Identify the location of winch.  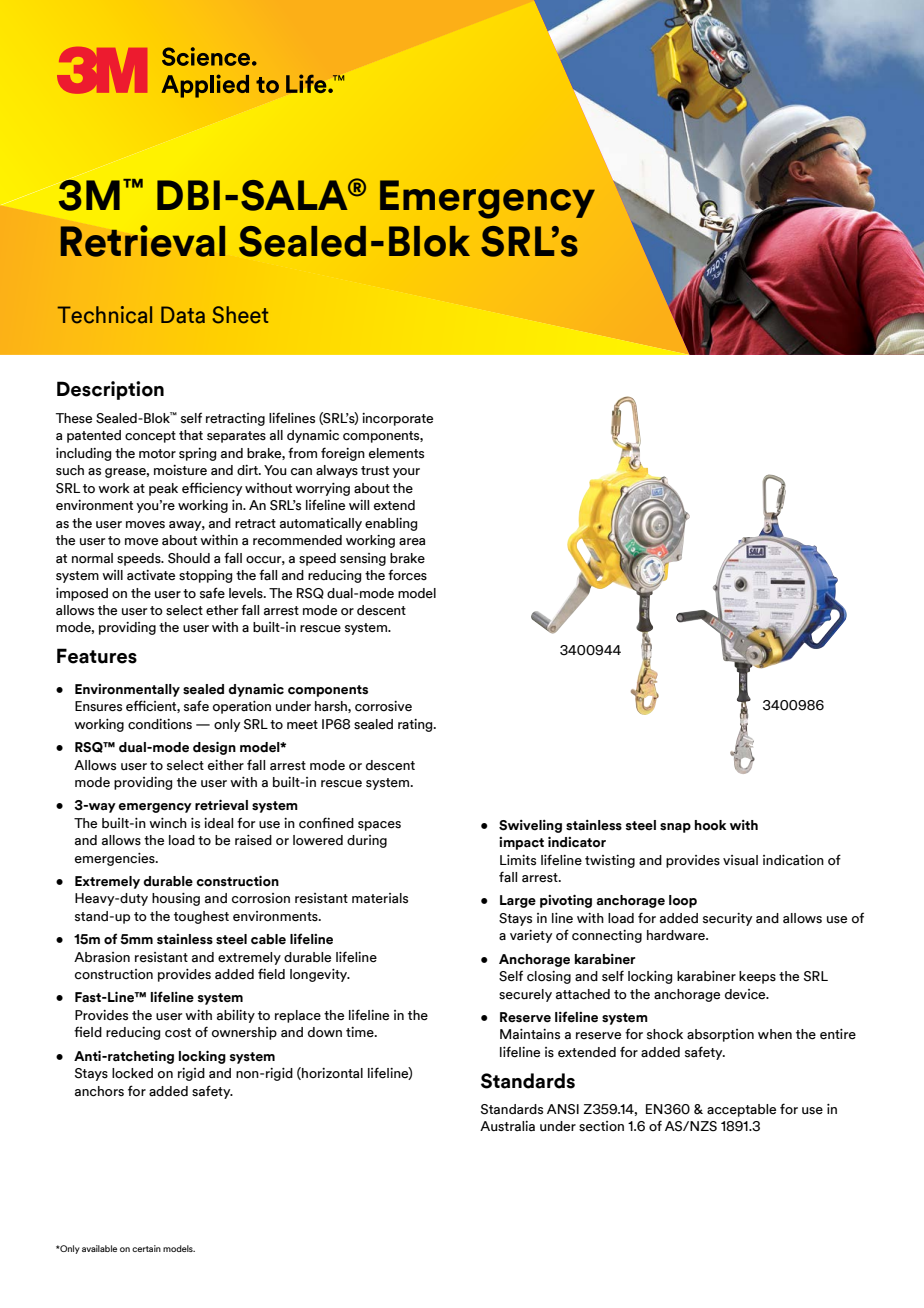
(168, 823).
